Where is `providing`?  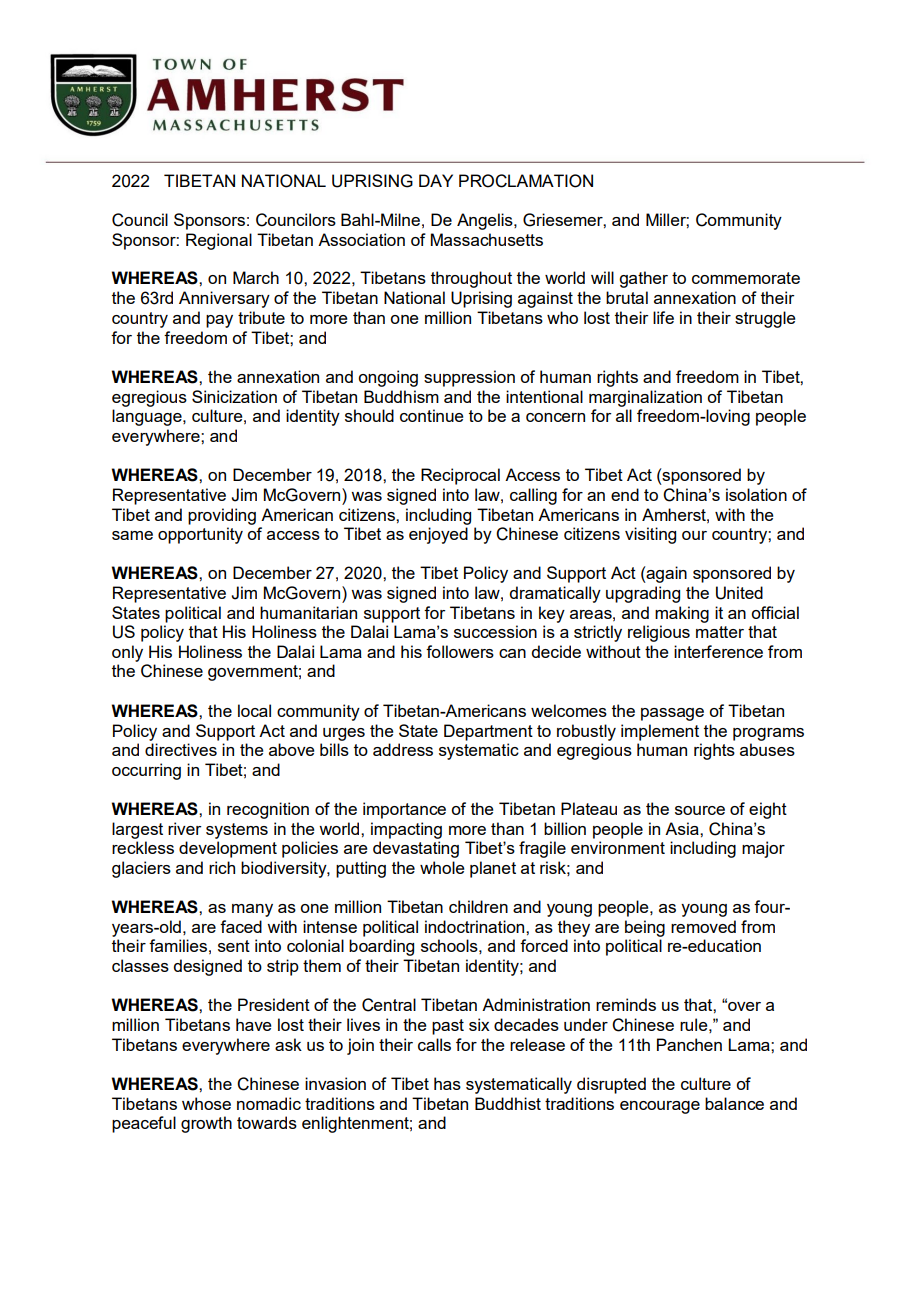 providing is located at coordinates (222, 516).
